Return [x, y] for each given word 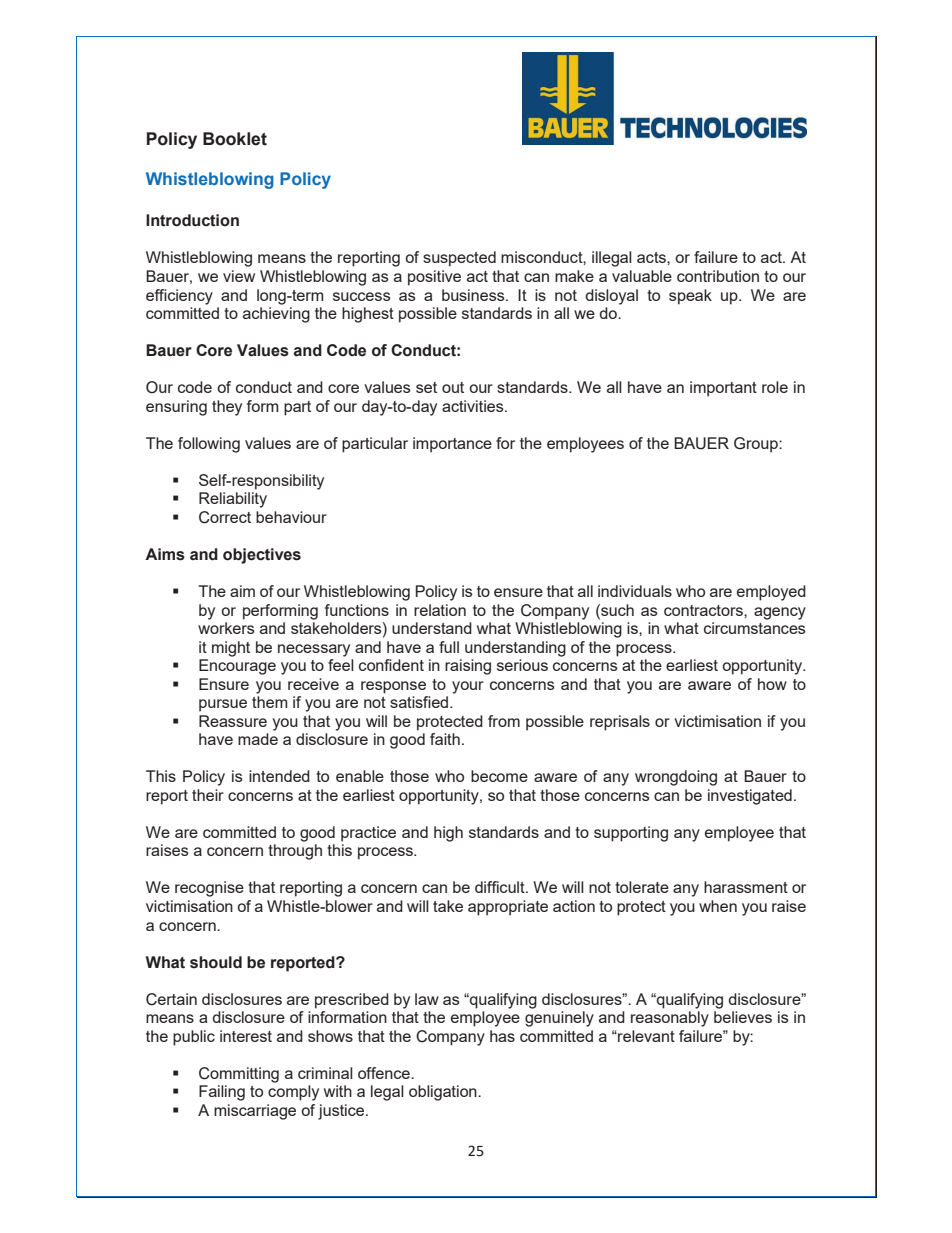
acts [652, 257]
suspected [459, 259]
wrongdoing [676, 778]
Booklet [235, 139]
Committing [239, 1075]
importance [452, 445]
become [499, 776]
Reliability [233, 500]
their [208, 795]
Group [757, 445]
